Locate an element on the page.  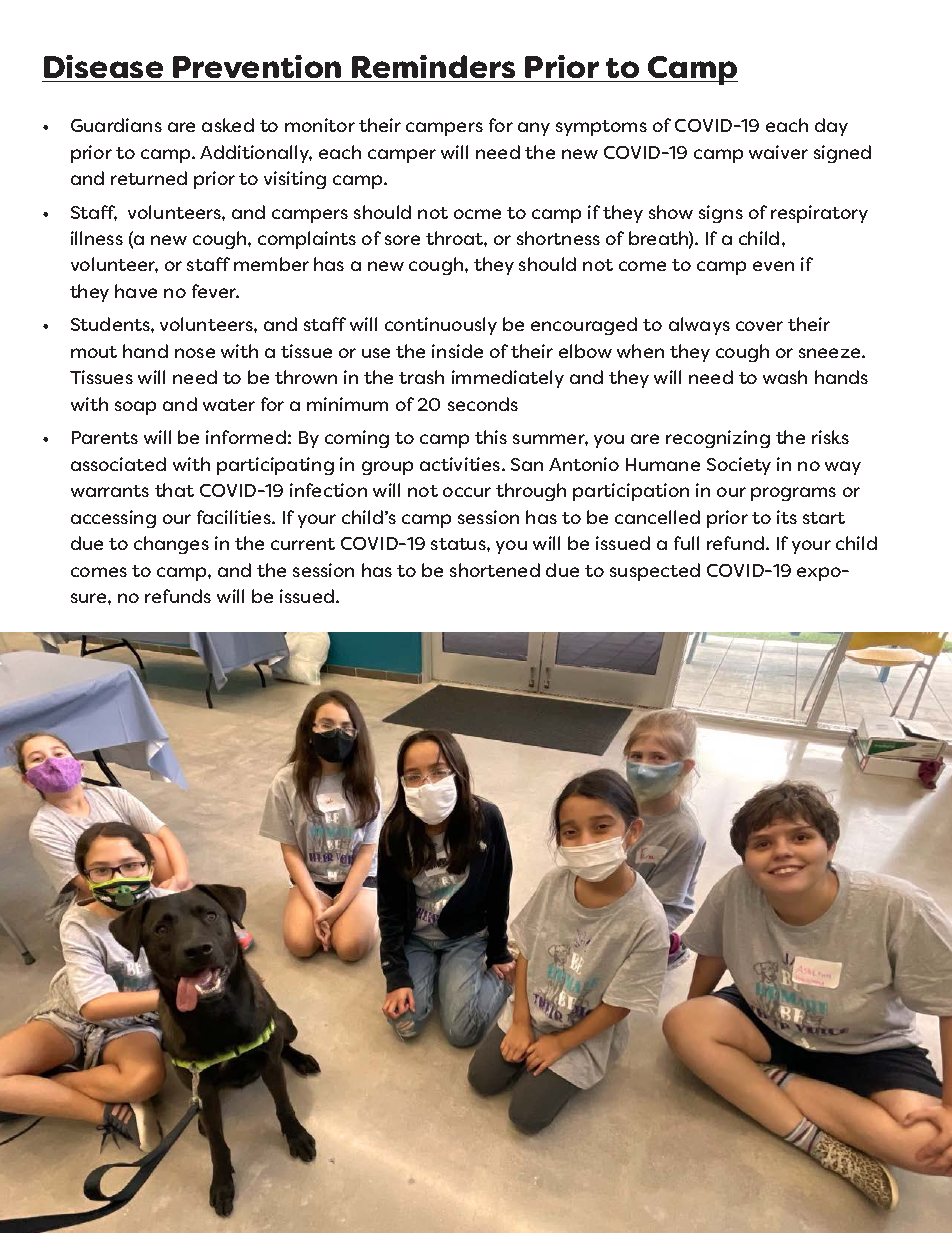
recognizing is located at coordinates (718, 439).
